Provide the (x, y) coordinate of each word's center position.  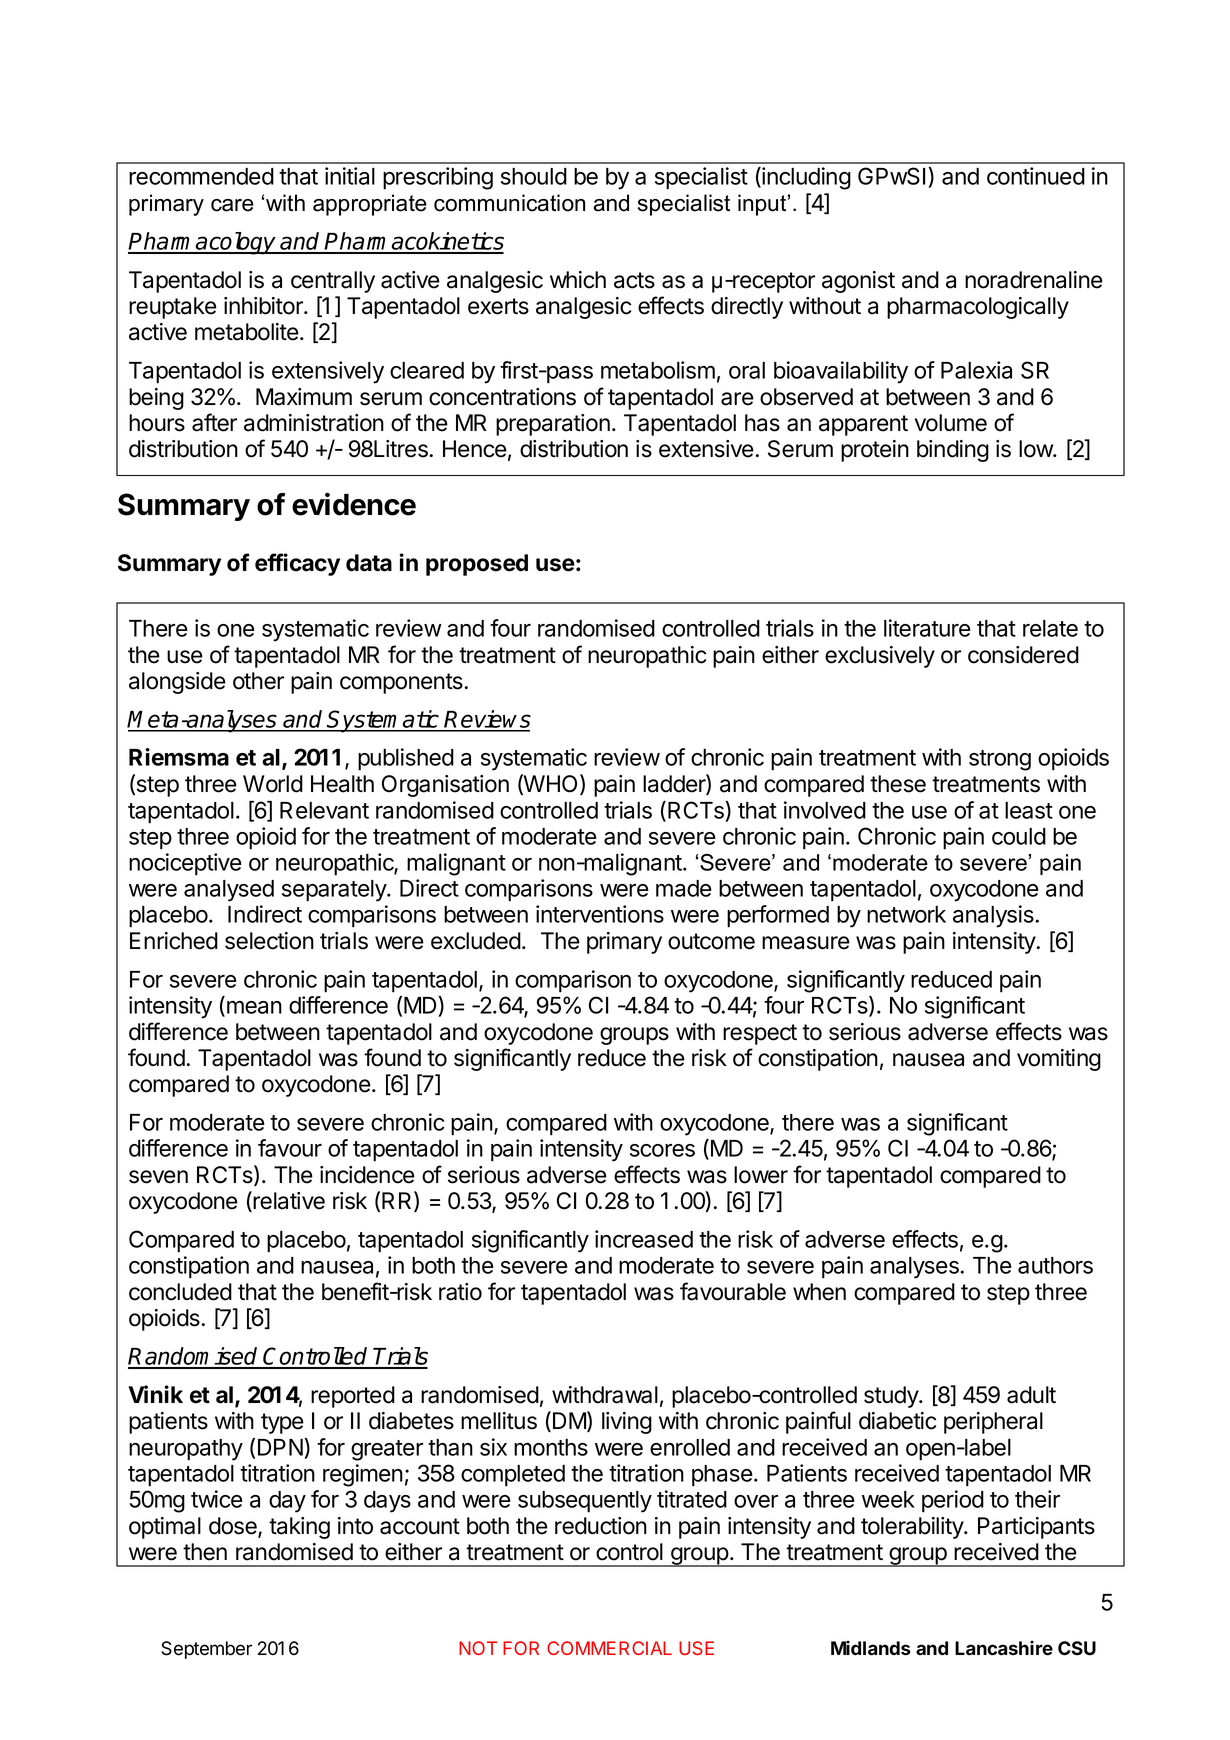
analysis (993, 916)
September (206, 1650)
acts (634, 280)
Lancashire (1004, 1648)
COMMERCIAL (609, 1648)
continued (1036, 176)
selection (269, 941)
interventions (600, 914)
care (232, 205)
